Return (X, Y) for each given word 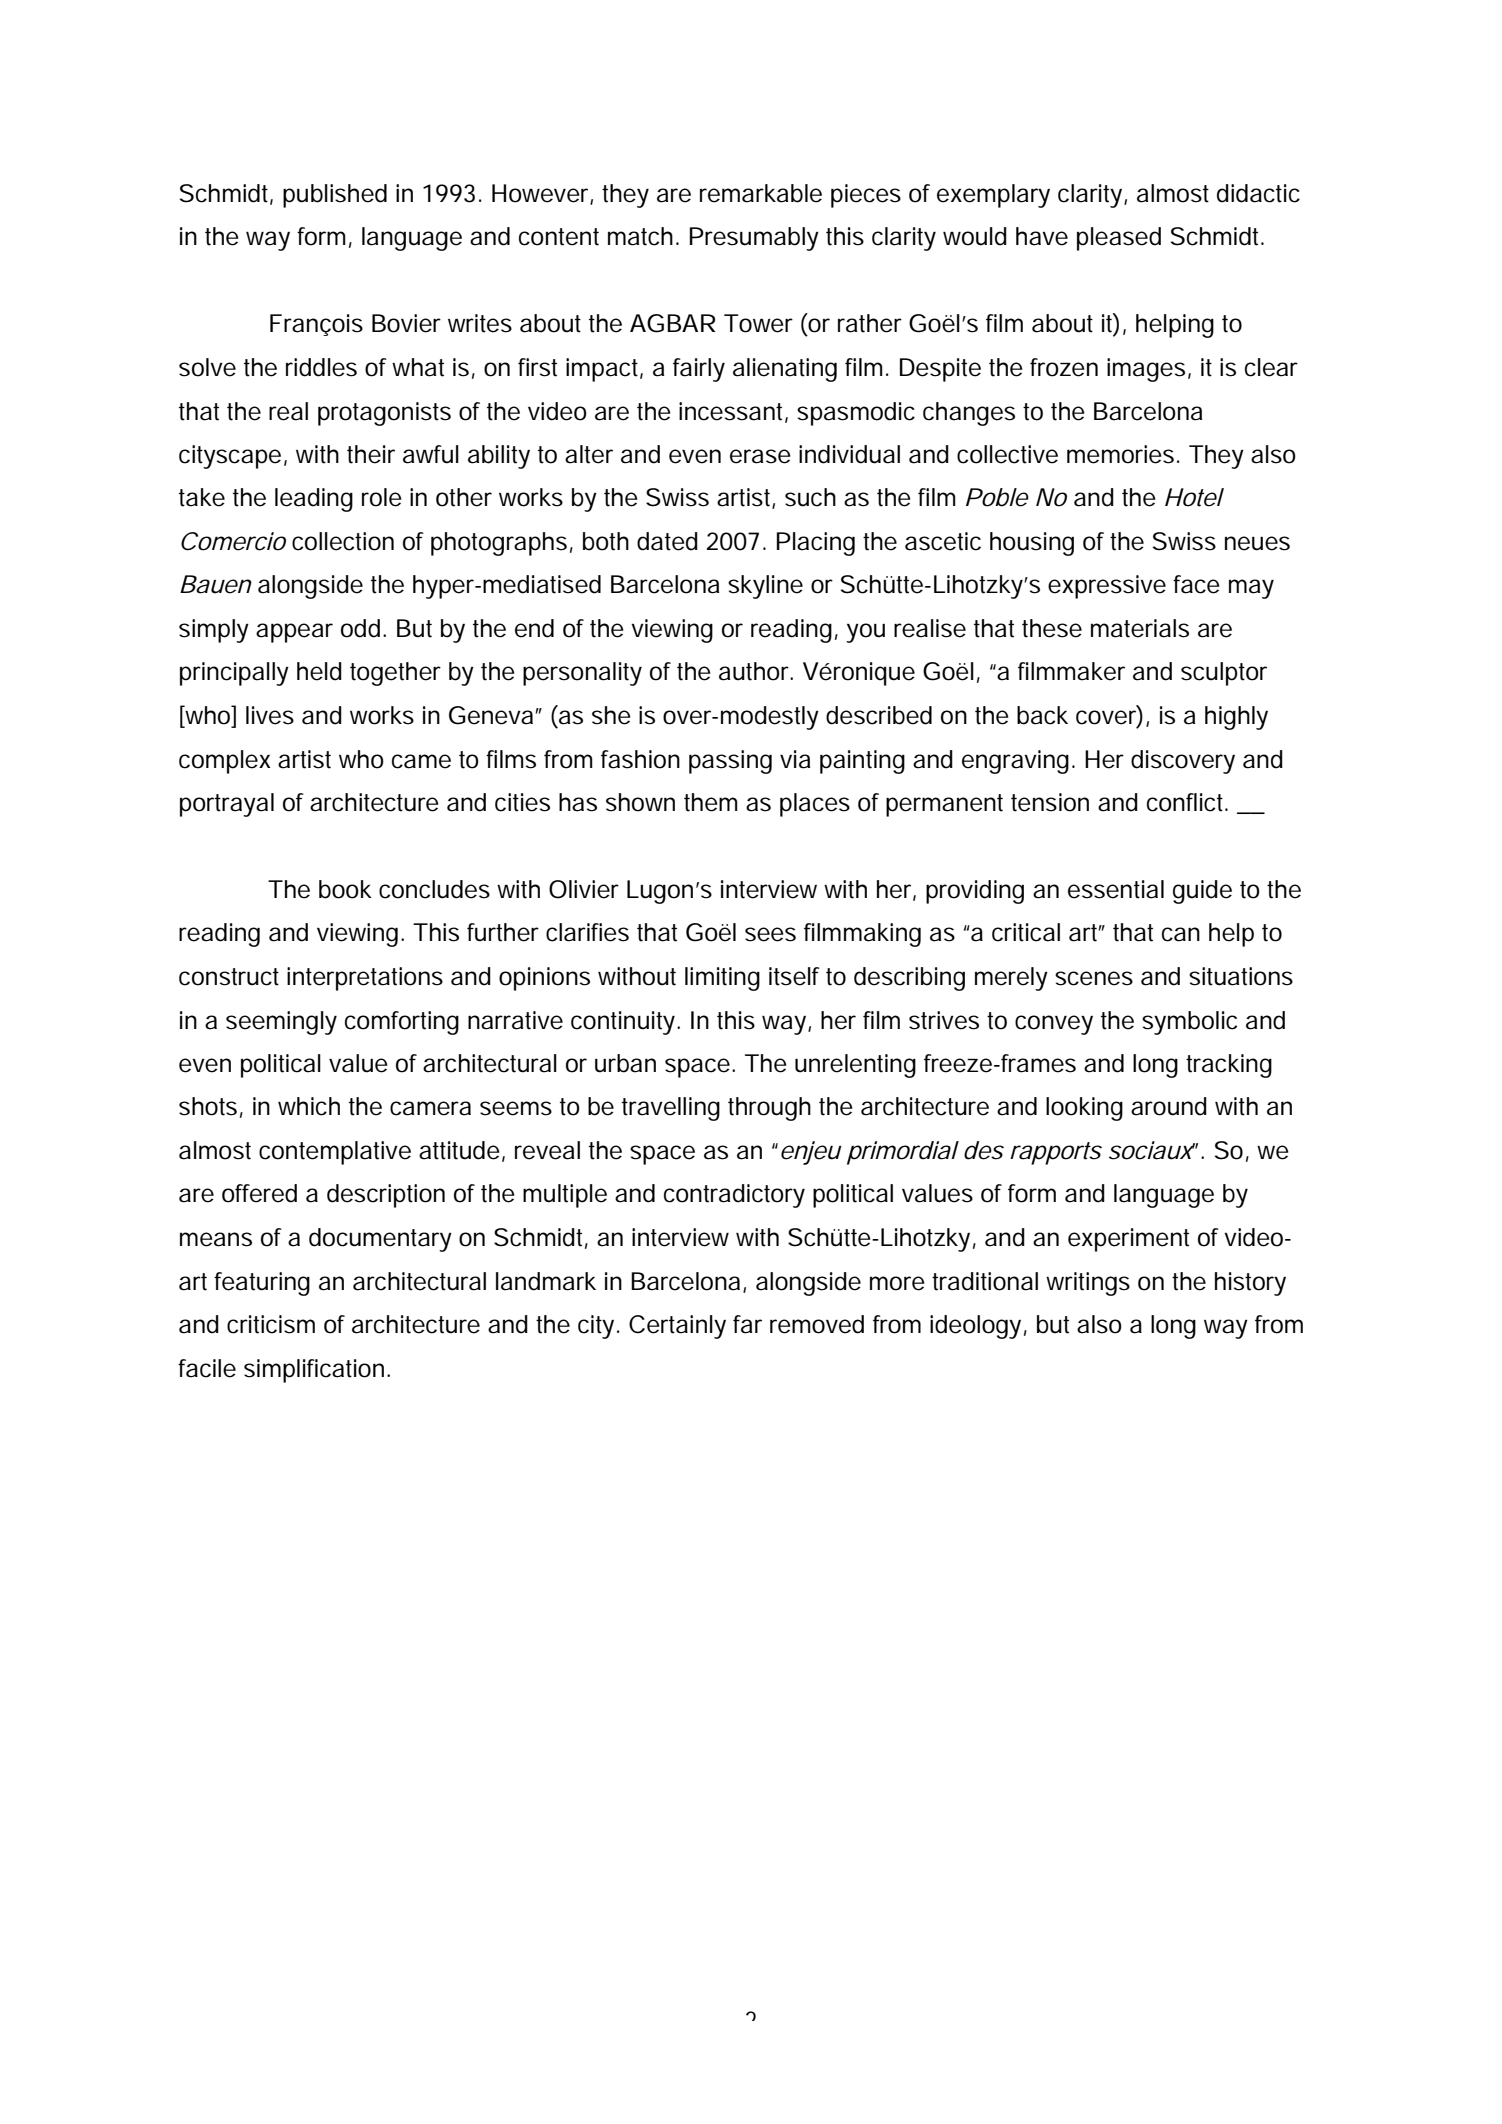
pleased (1119, 239)
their (371, 454)
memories (1120, 454)
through (769, 1109)
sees (770, 934)
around (1169, 1106)
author (756, 671)
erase (760, 456)
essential (1116, 889)
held (319, 671)
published (335, 196)
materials (1140, 628)
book (345, 889)
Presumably (754, 239)
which (309, 1106)
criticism (271, 1324)
